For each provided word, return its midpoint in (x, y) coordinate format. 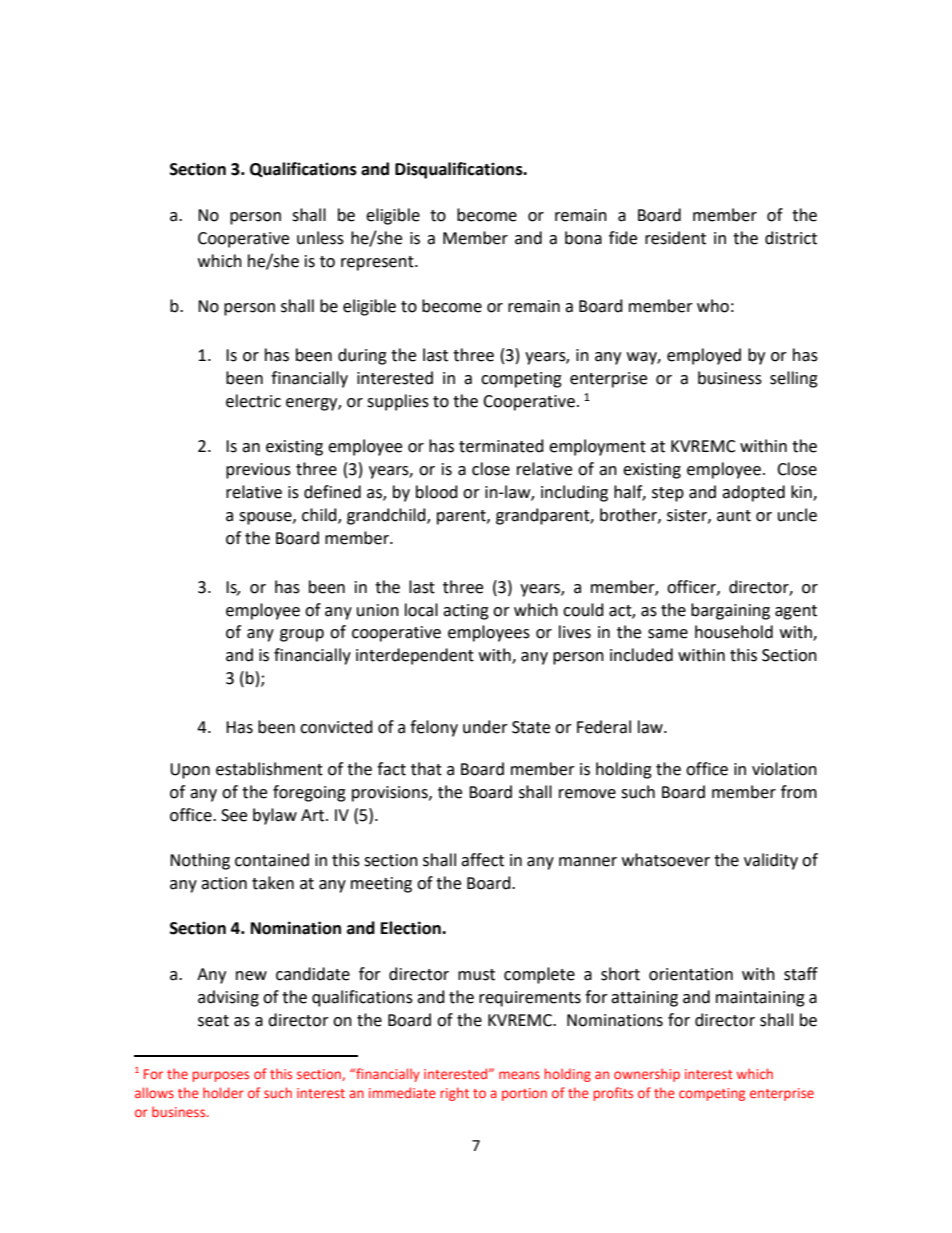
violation (784, 769)
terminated (501, 446)
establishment (269, 769)
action (224, 883)
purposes (221, 1076)
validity (771, 861)
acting (466, 612)
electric (253, 401)
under (485, 727)
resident (675, 238)
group (302, 635)
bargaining (730, 611)
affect (482, 860)
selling (794, 379)
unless (320, 238)
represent (378, 263)
